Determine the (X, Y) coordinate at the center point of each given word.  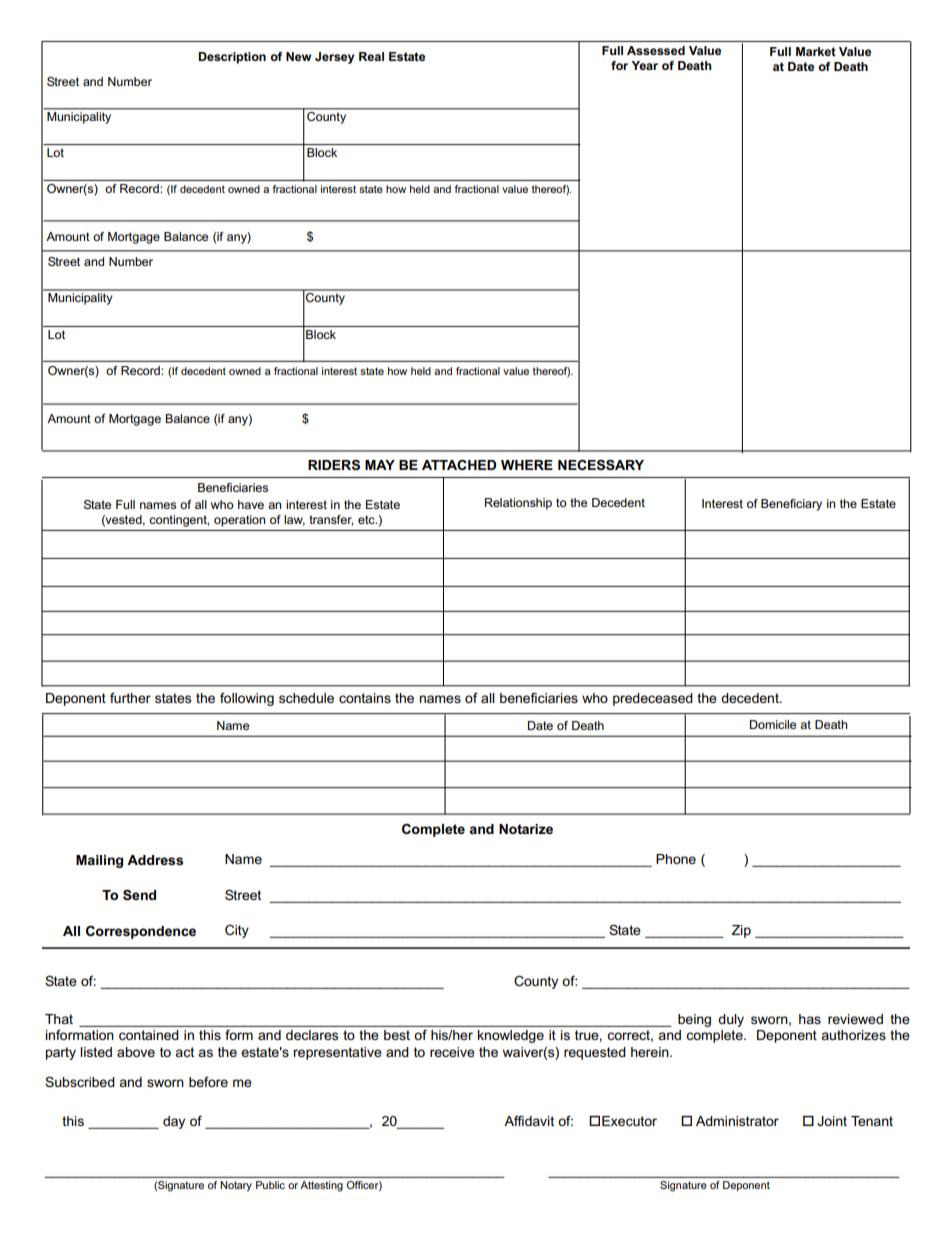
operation (239, 521)
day (174, 1122)
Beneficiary (791, 505)
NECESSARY (601, 464)
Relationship (518, 504)
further (130, 698)
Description (232, 58)
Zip (741, 931)
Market (816, 51)
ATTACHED (459, 464)
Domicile (773, 724)
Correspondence (141, 932)
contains (365, 698)
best (397, 1035)
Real (371, 56)
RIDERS (334, 465)
